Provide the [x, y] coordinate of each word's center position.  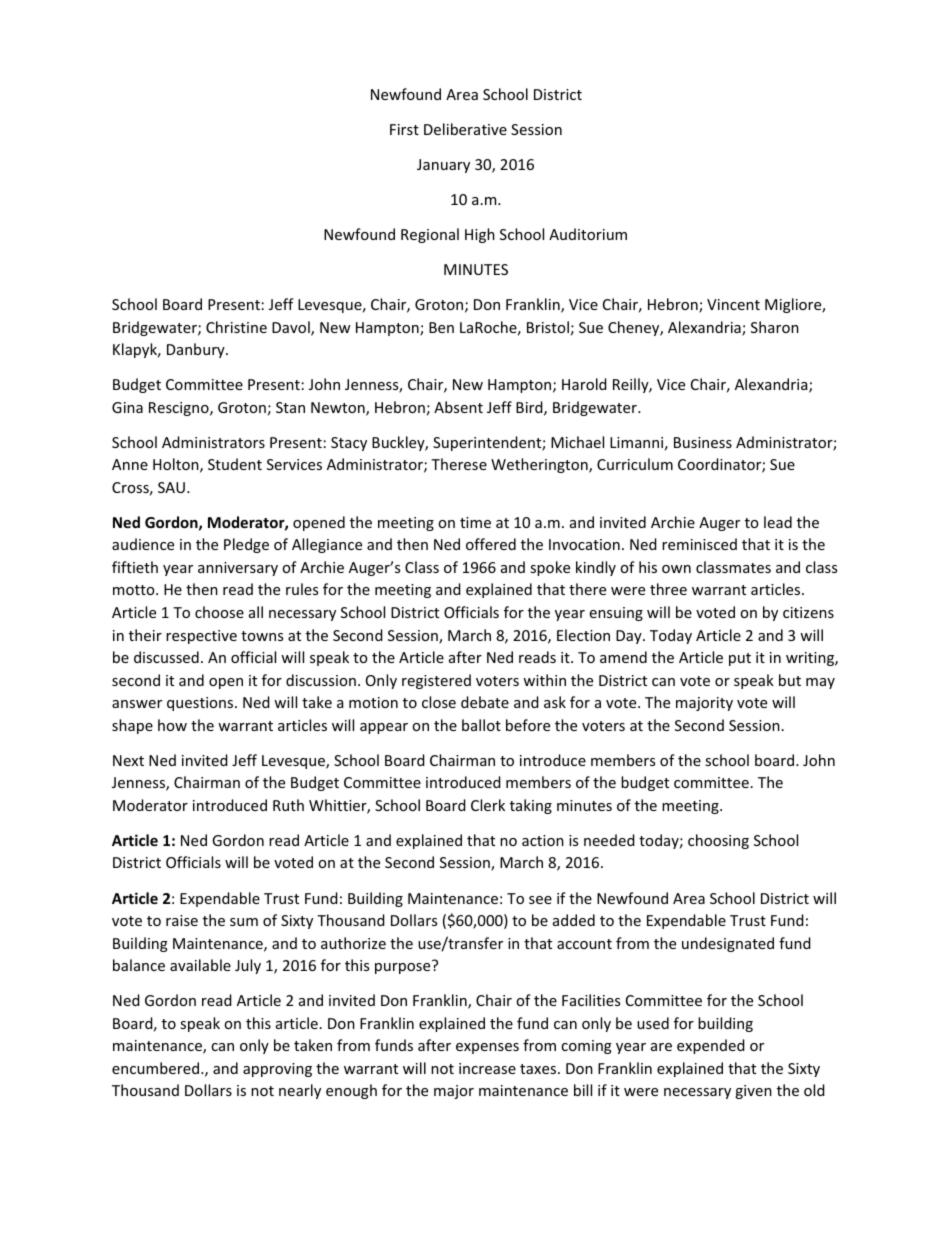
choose [219, 612]
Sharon [775, 327]
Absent [458, 407]
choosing [718, 841]
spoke [550, 568]
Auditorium [588, 234]
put [740, 659]
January [443, 166]
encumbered [157, 1068]
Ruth [288, 805]
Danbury [197, 350]
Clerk [488, 805]
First [404, 129]
